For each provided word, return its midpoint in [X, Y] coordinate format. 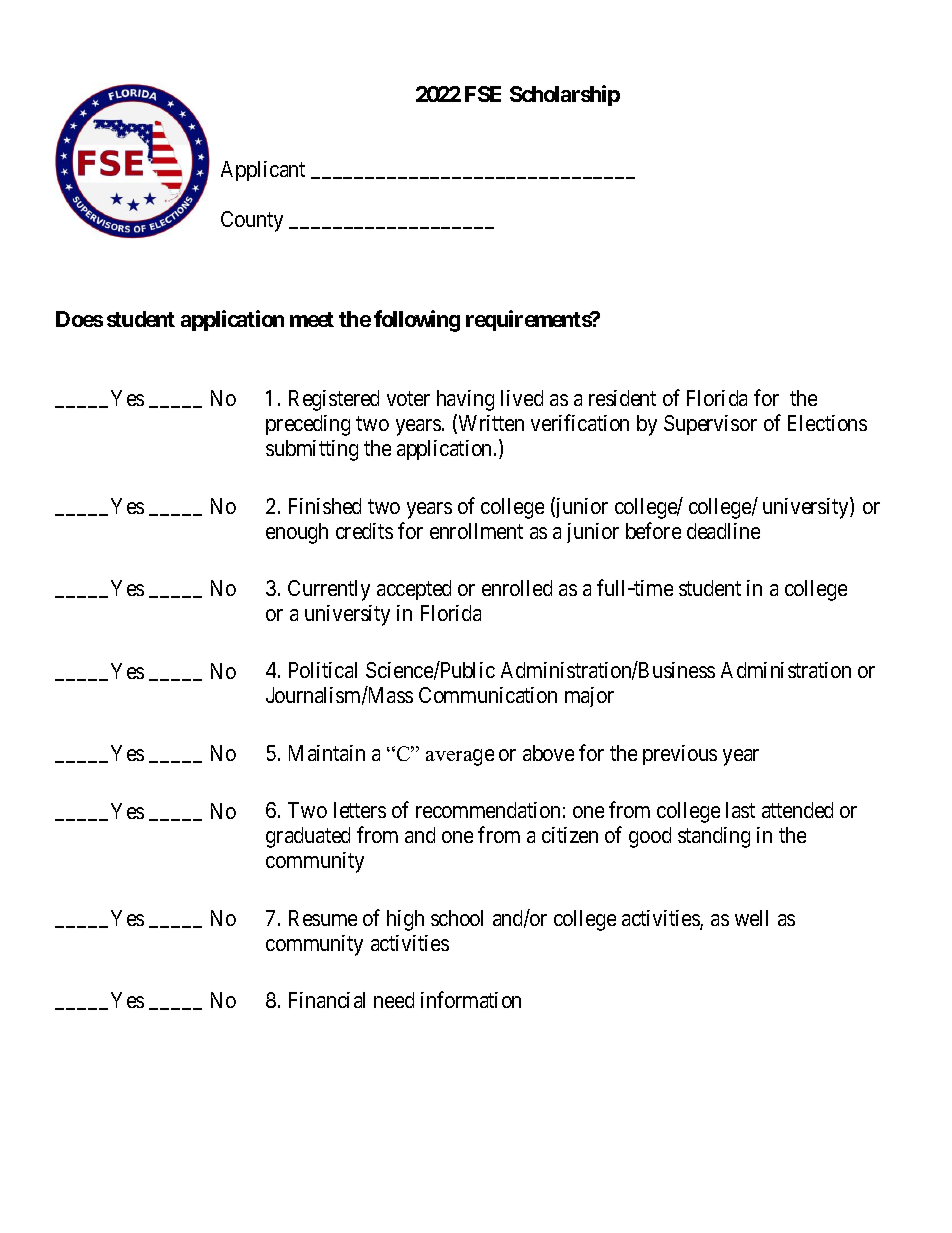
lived [522, 398]
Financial [327, 1000]
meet [312, 319]
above [548, 753]
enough [297, 533]
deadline [723, 531]
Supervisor [710, 425]
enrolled [517, 588]
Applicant [263, 171]
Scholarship [565, 95]
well [751, 918]
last [740, 810]
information [471, 999]
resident [622, 398]
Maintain [327, 753]
